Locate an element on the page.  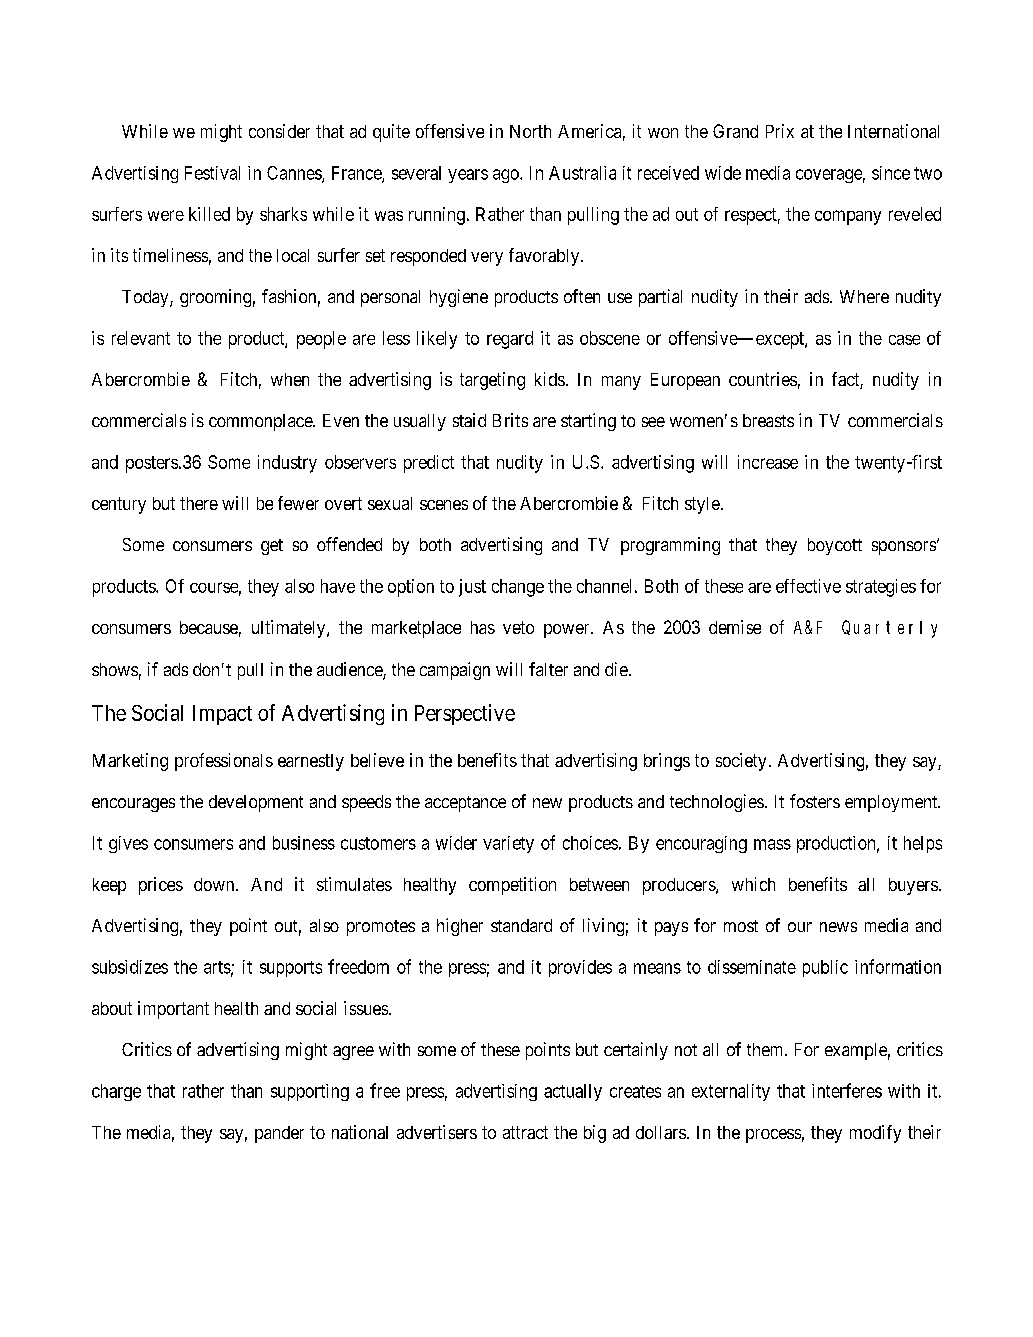
fosters is located at coordinates (815, 801).
